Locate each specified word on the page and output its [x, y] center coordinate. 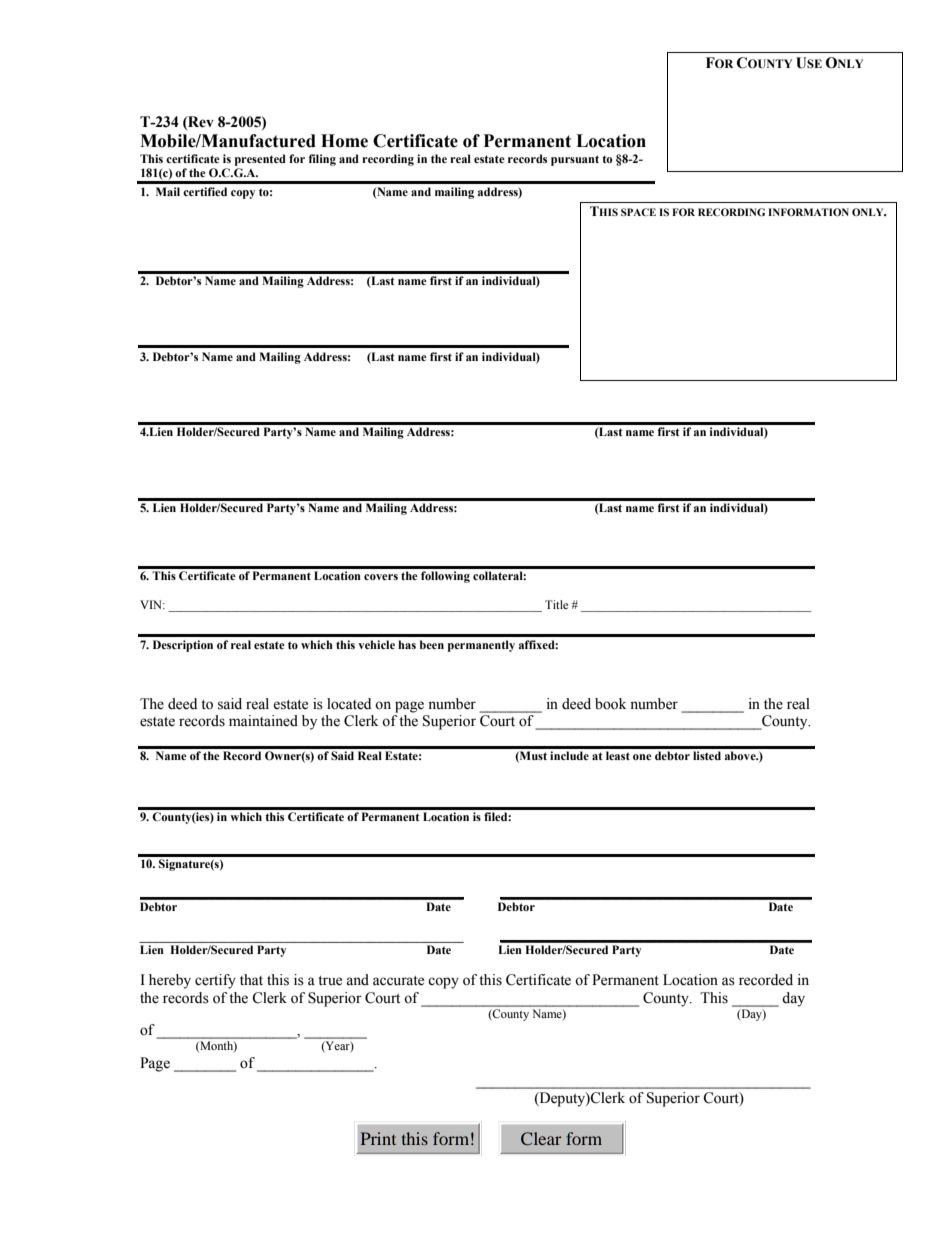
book [610, 704]
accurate [398, 981]
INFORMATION [808, 212]
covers [381, 577]
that [251, 979]
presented [260, 160]
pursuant [575, 160]
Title [556, 604]
